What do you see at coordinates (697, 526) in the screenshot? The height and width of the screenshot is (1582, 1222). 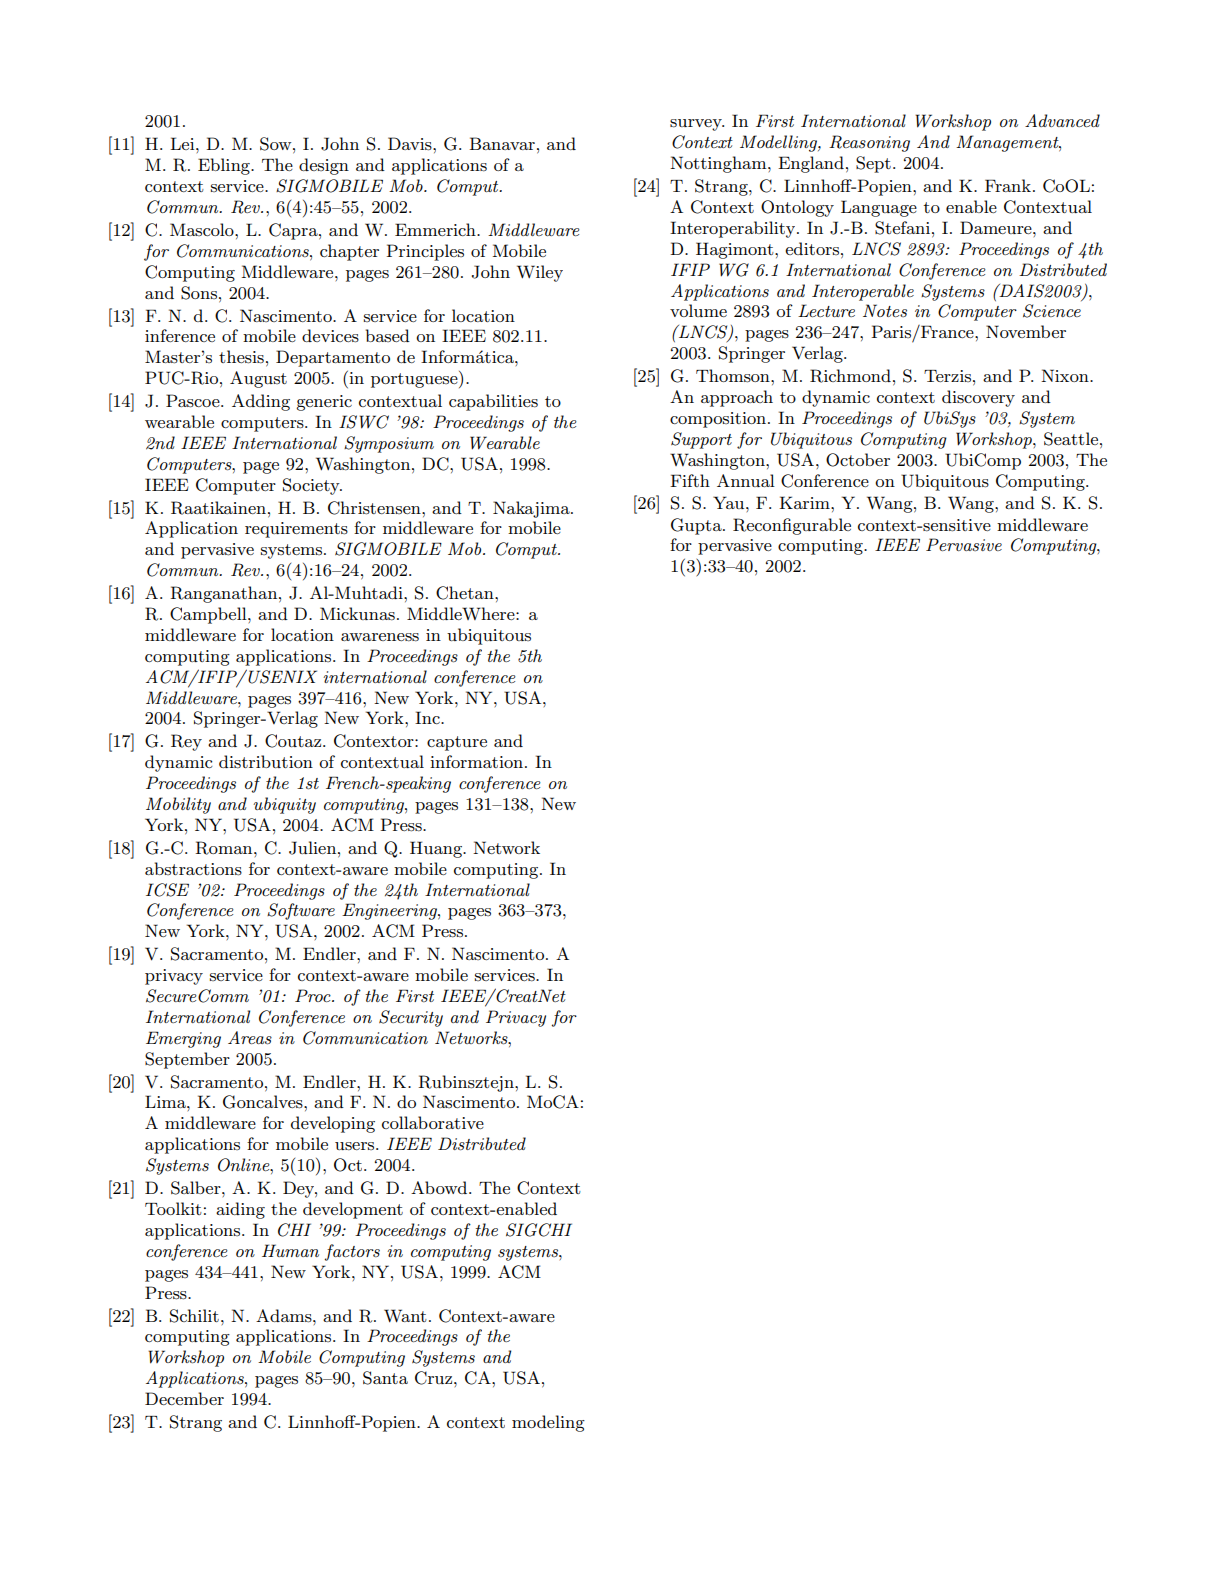 I see `Gupta` at bounding box center [697, 526].
